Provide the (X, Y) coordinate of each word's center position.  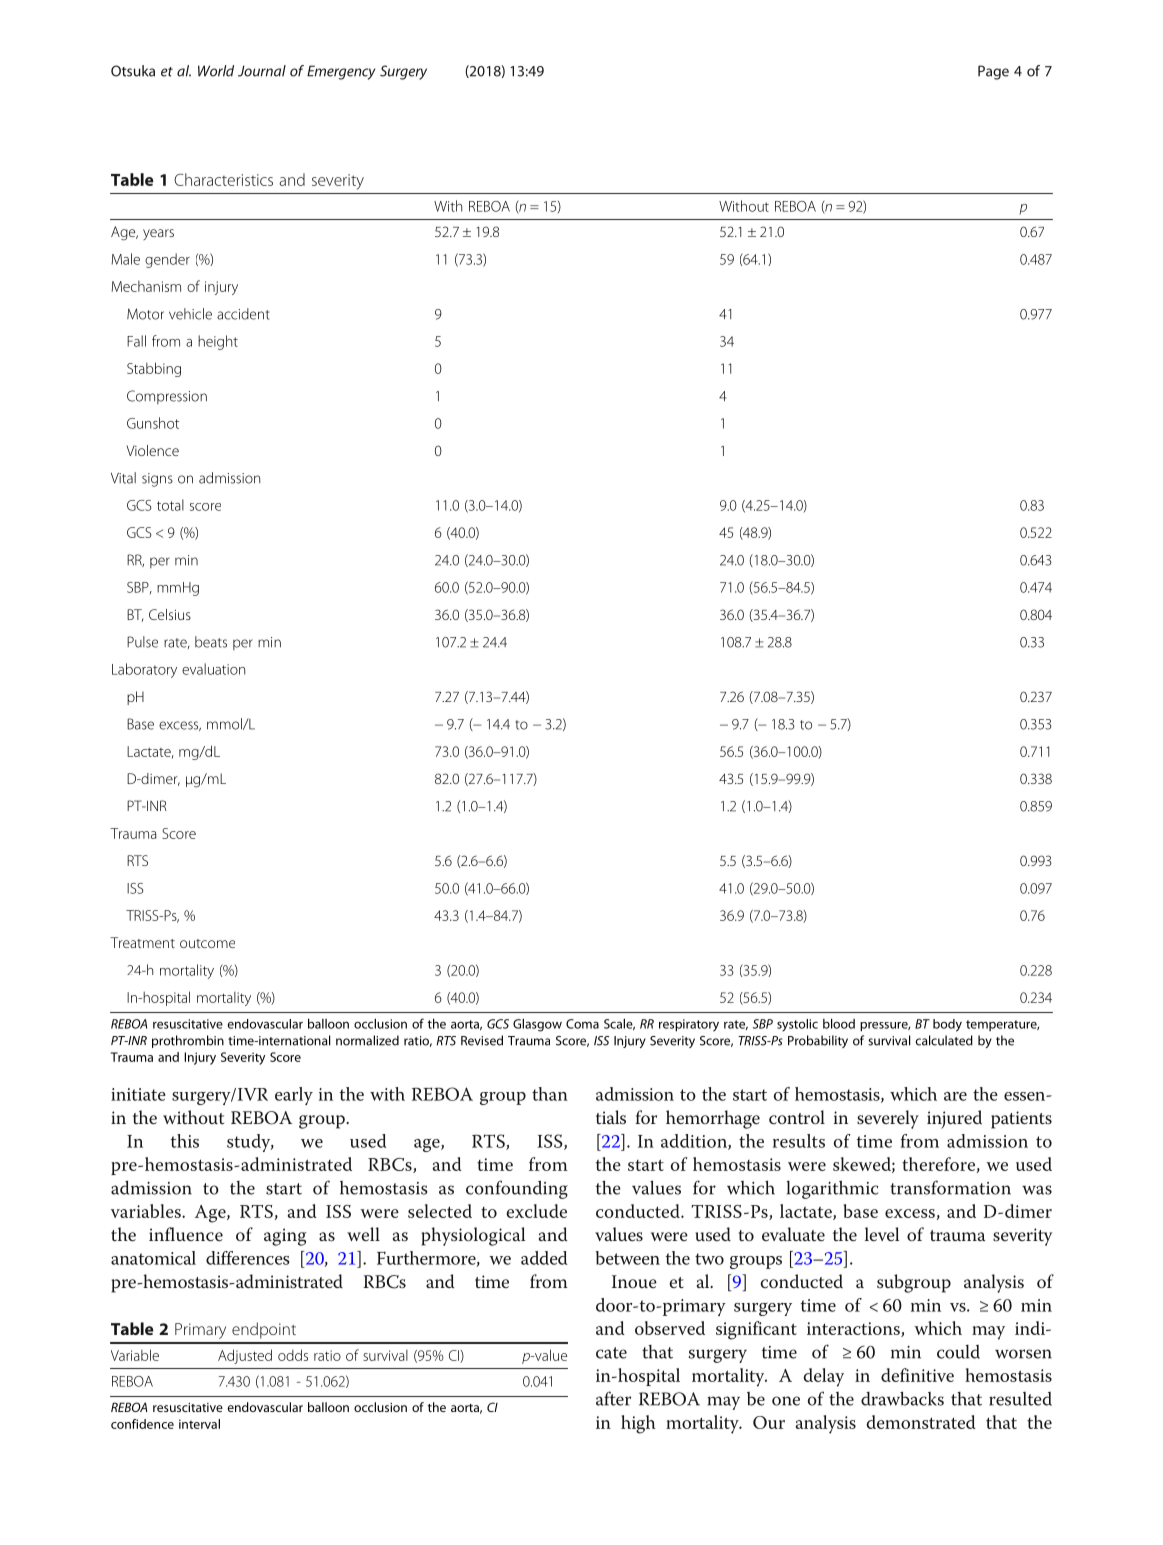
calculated (944, 1040)
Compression (167, 397)
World (216, 71)
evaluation (213, 669)
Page (993, 72)
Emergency (341, 72)
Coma (582, 1024)
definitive (917, 1375)
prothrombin (188, 1041)
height (218, 342)
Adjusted (245, 1356)
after (613, 1398)
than (550, 1094)
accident (243, 314)
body (947, 1025)
